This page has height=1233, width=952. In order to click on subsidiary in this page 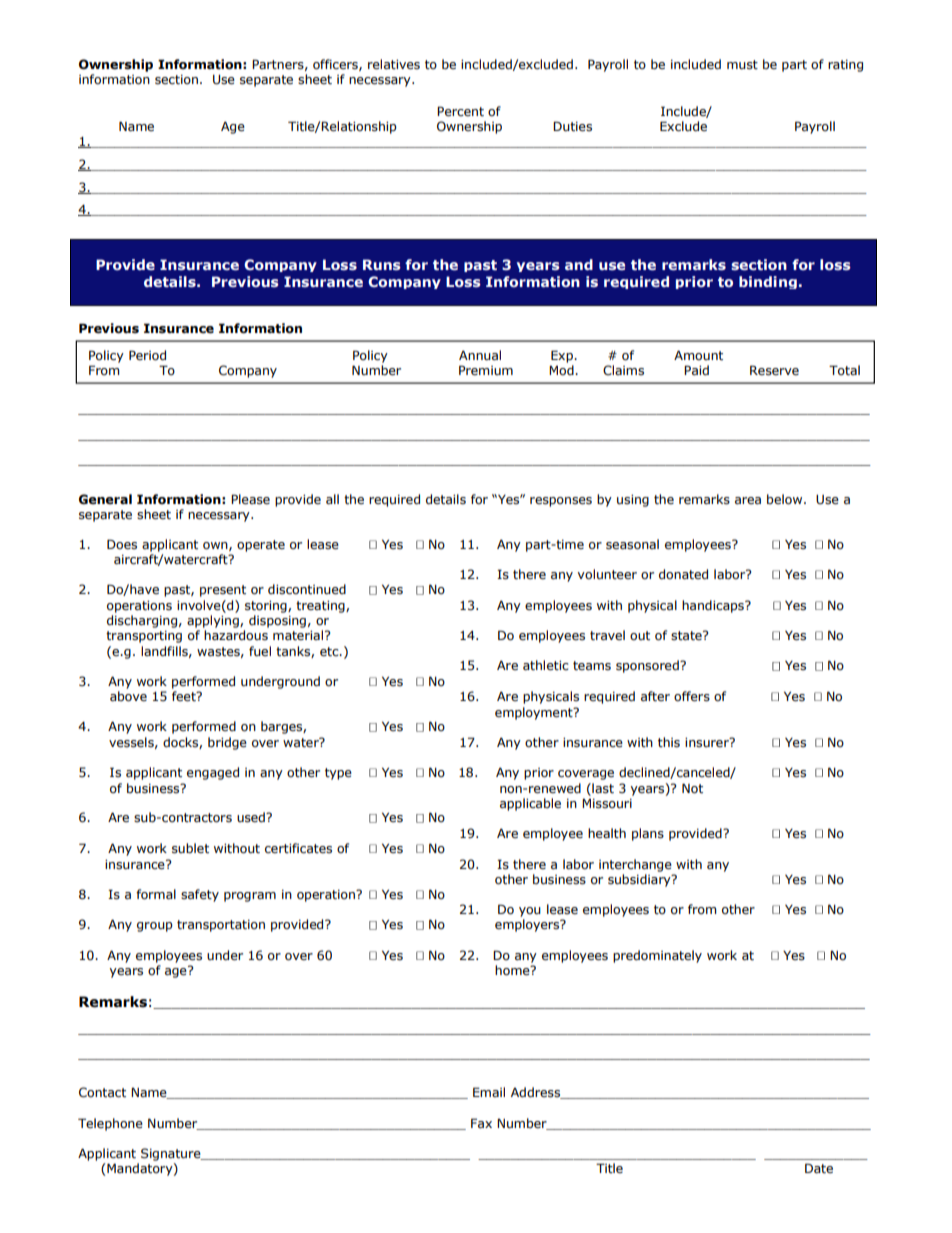, I will do `click(640, 880)`.
